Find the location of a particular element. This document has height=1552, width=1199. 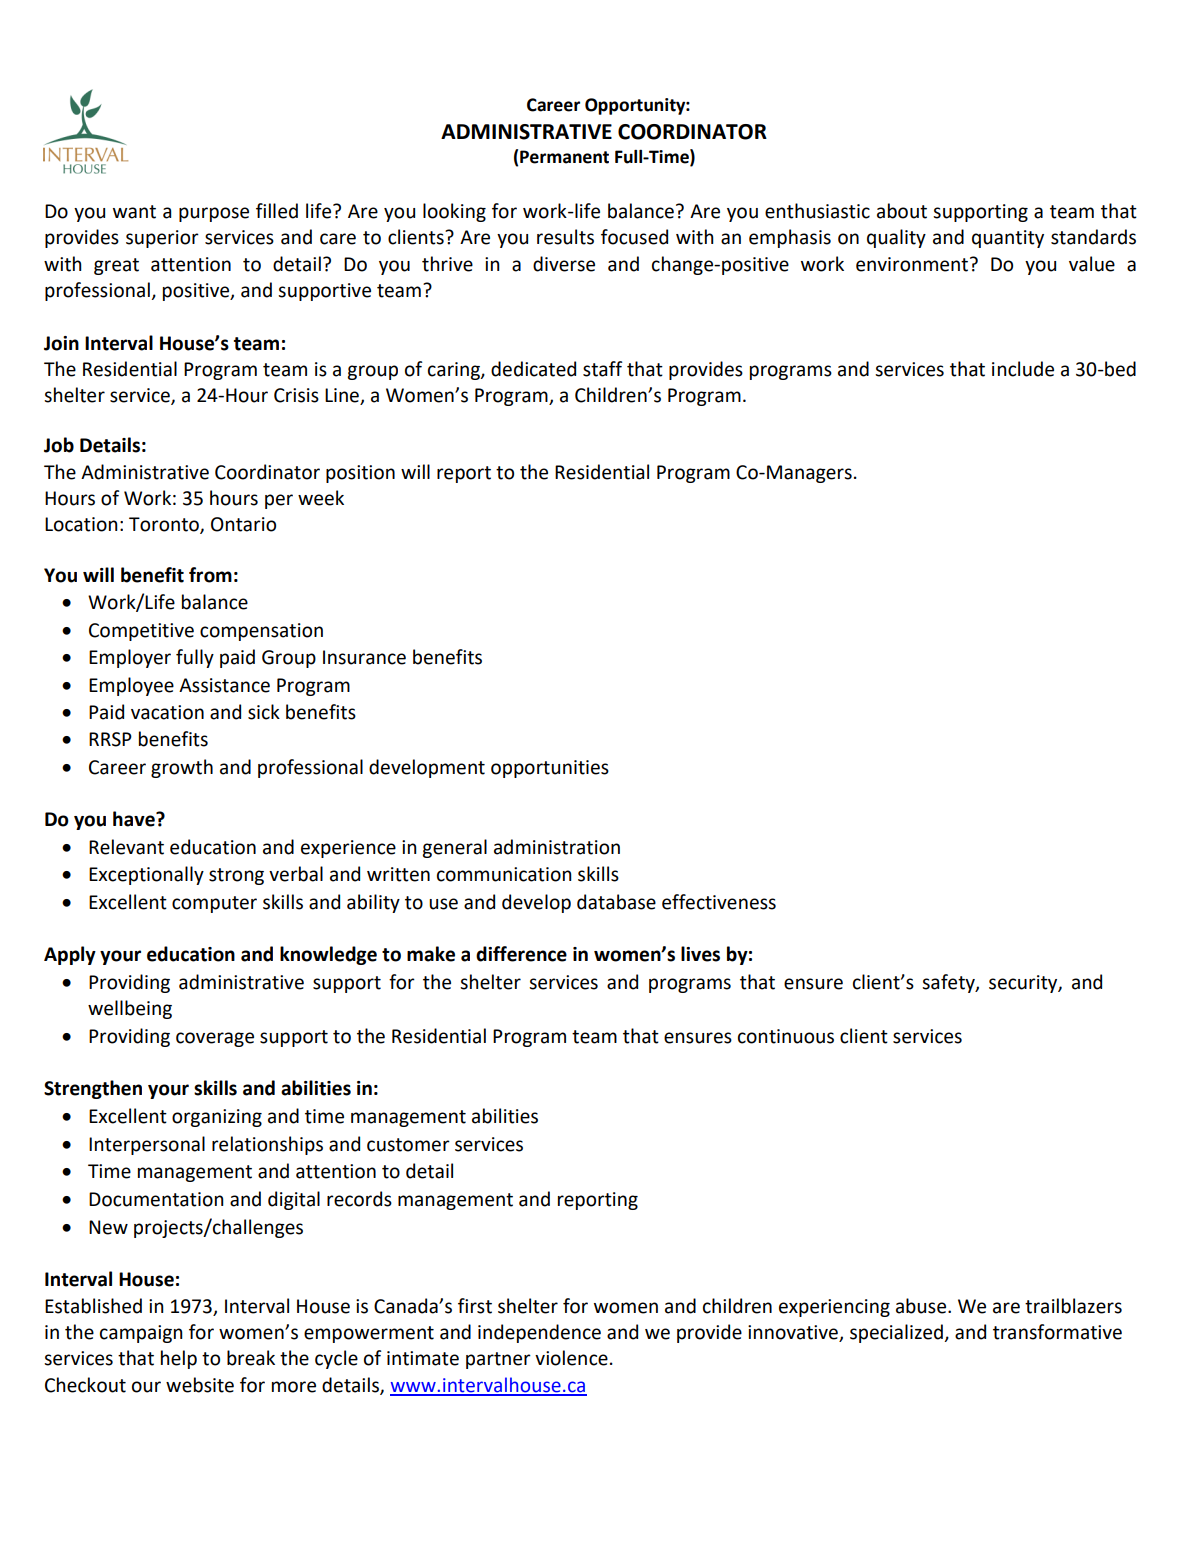

difference is located at coordinates (521, 954).
